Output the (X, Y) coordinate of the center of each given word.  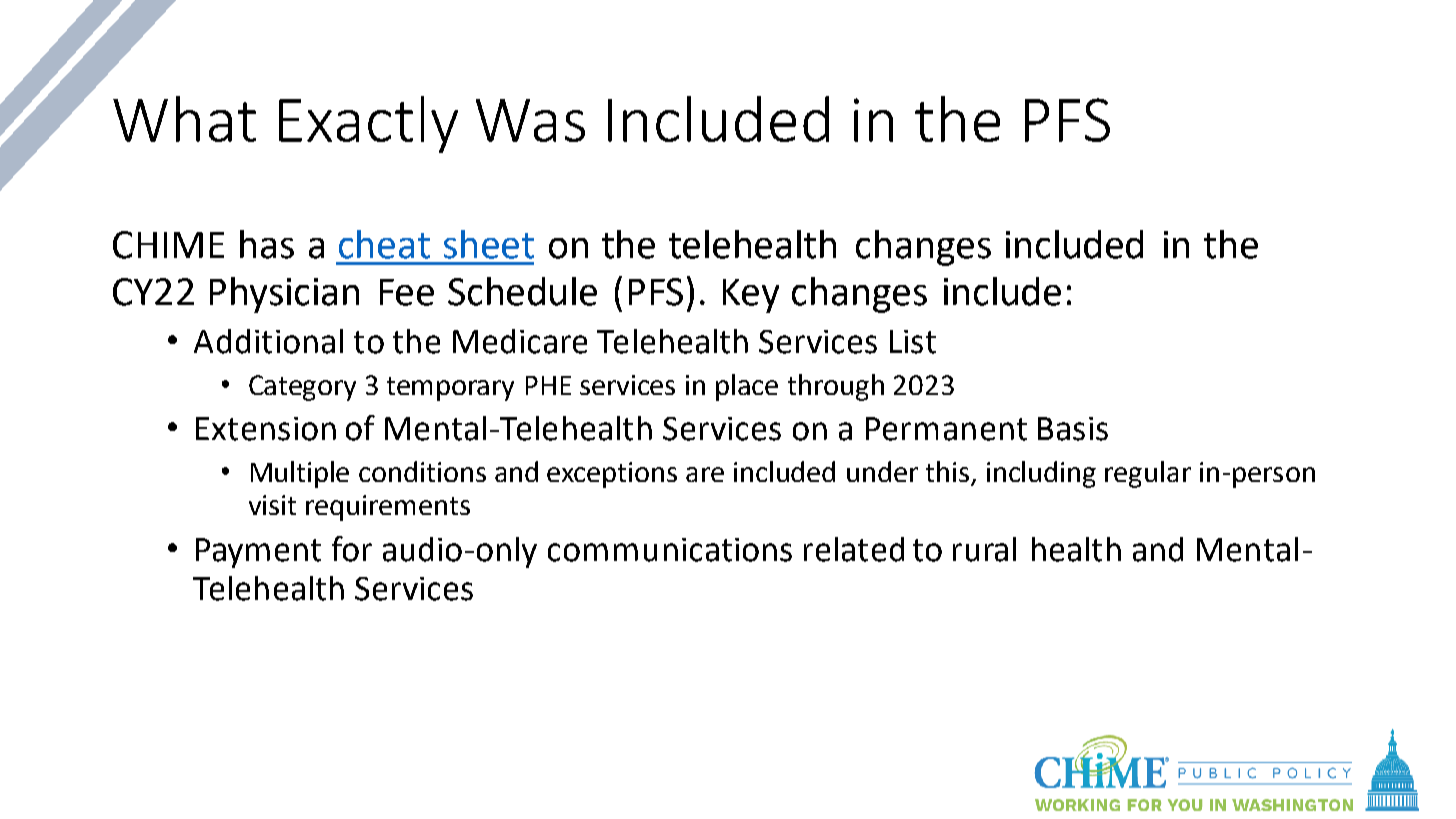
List (913, 342)
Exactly (368, 124)
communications (670, 550)
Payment (258, 553)
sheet (489, 244)
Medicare (520, 341)
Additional (268, 341)
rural (984, 549)
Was (530, 120)
